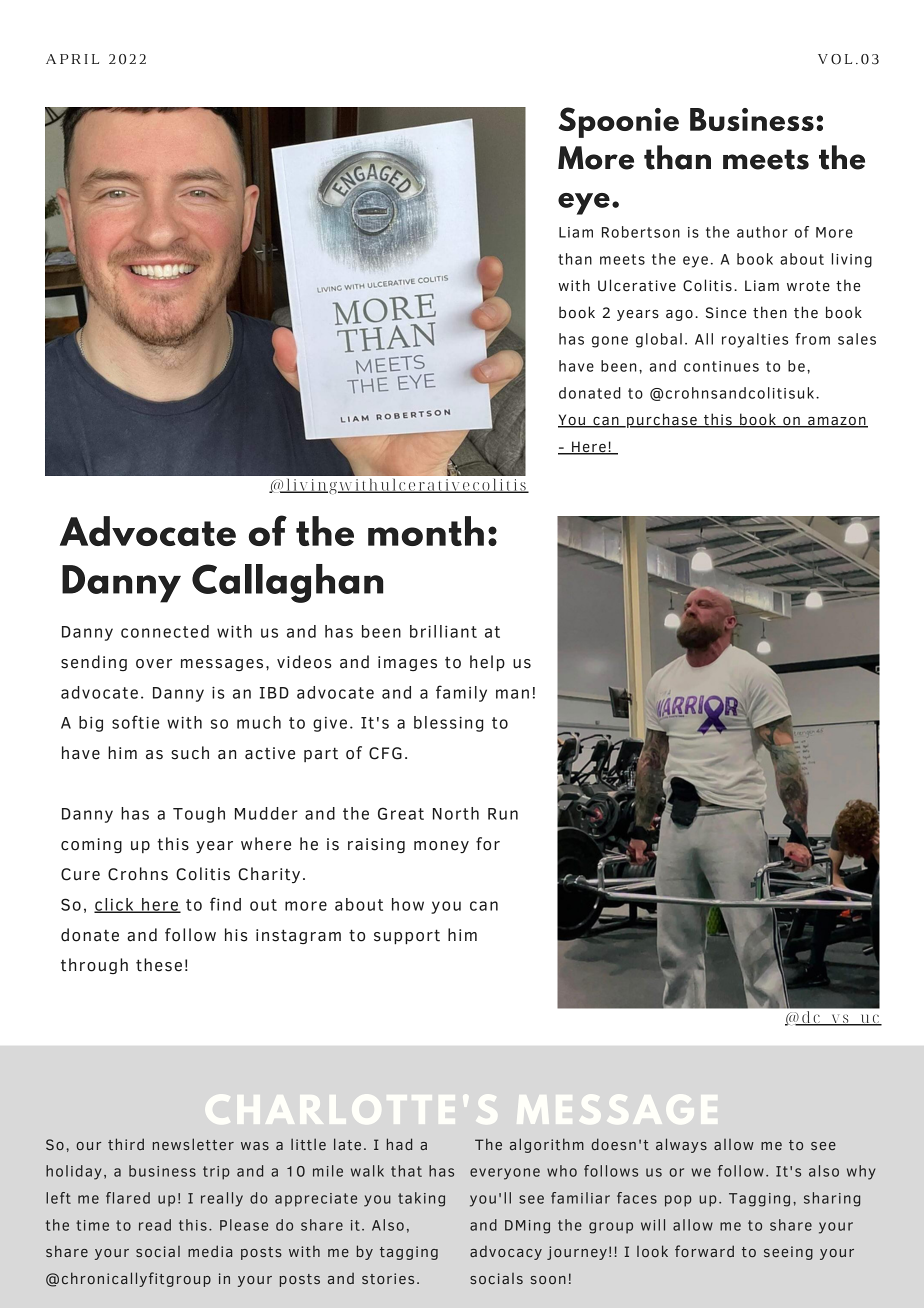 Image resolution: width=924 pixels, height=1308 pixels. What do you see at coordinates (155, 1225) in the screenshot?
I see `read` at bounding box center [155, 1225].
